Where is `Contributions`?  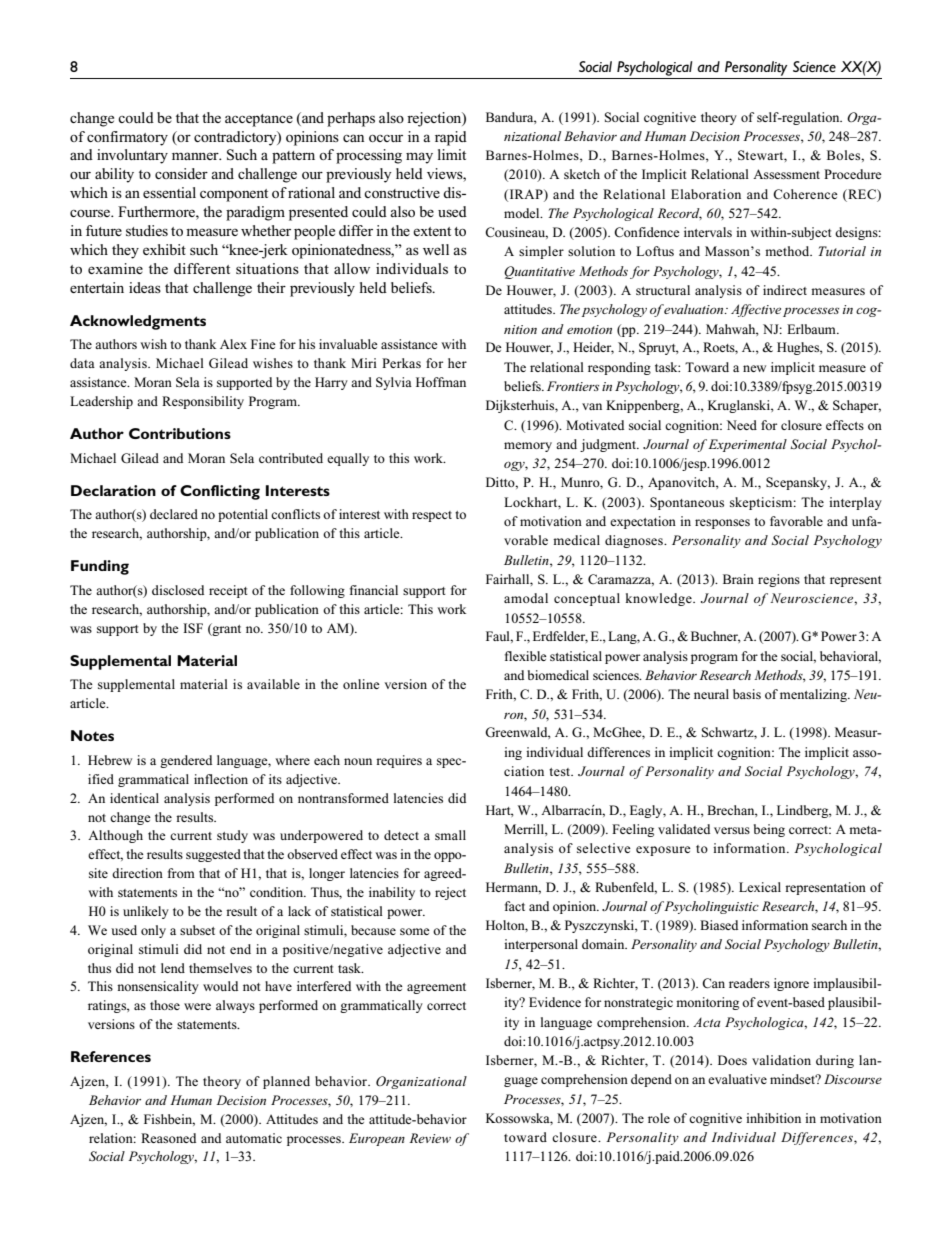 Contributions is located at coordinates (180, 433).
